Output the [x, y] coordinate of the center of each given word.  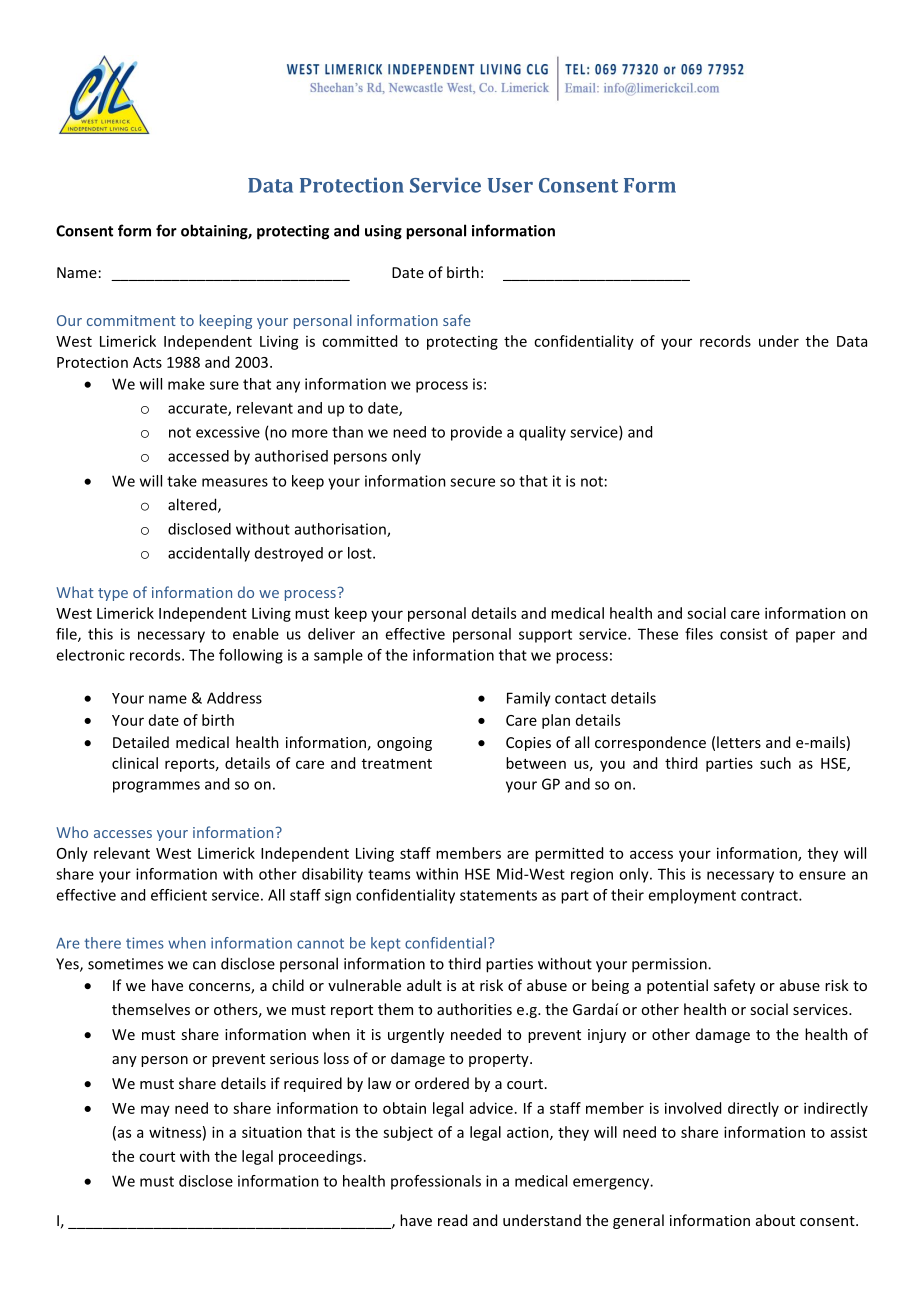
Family [529, 699]
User [510, 185]
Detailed [141, 742]
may [155, 1111]
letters [739, 742]
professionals [436, 1182]
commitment [131, 320]
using [383, 232]
